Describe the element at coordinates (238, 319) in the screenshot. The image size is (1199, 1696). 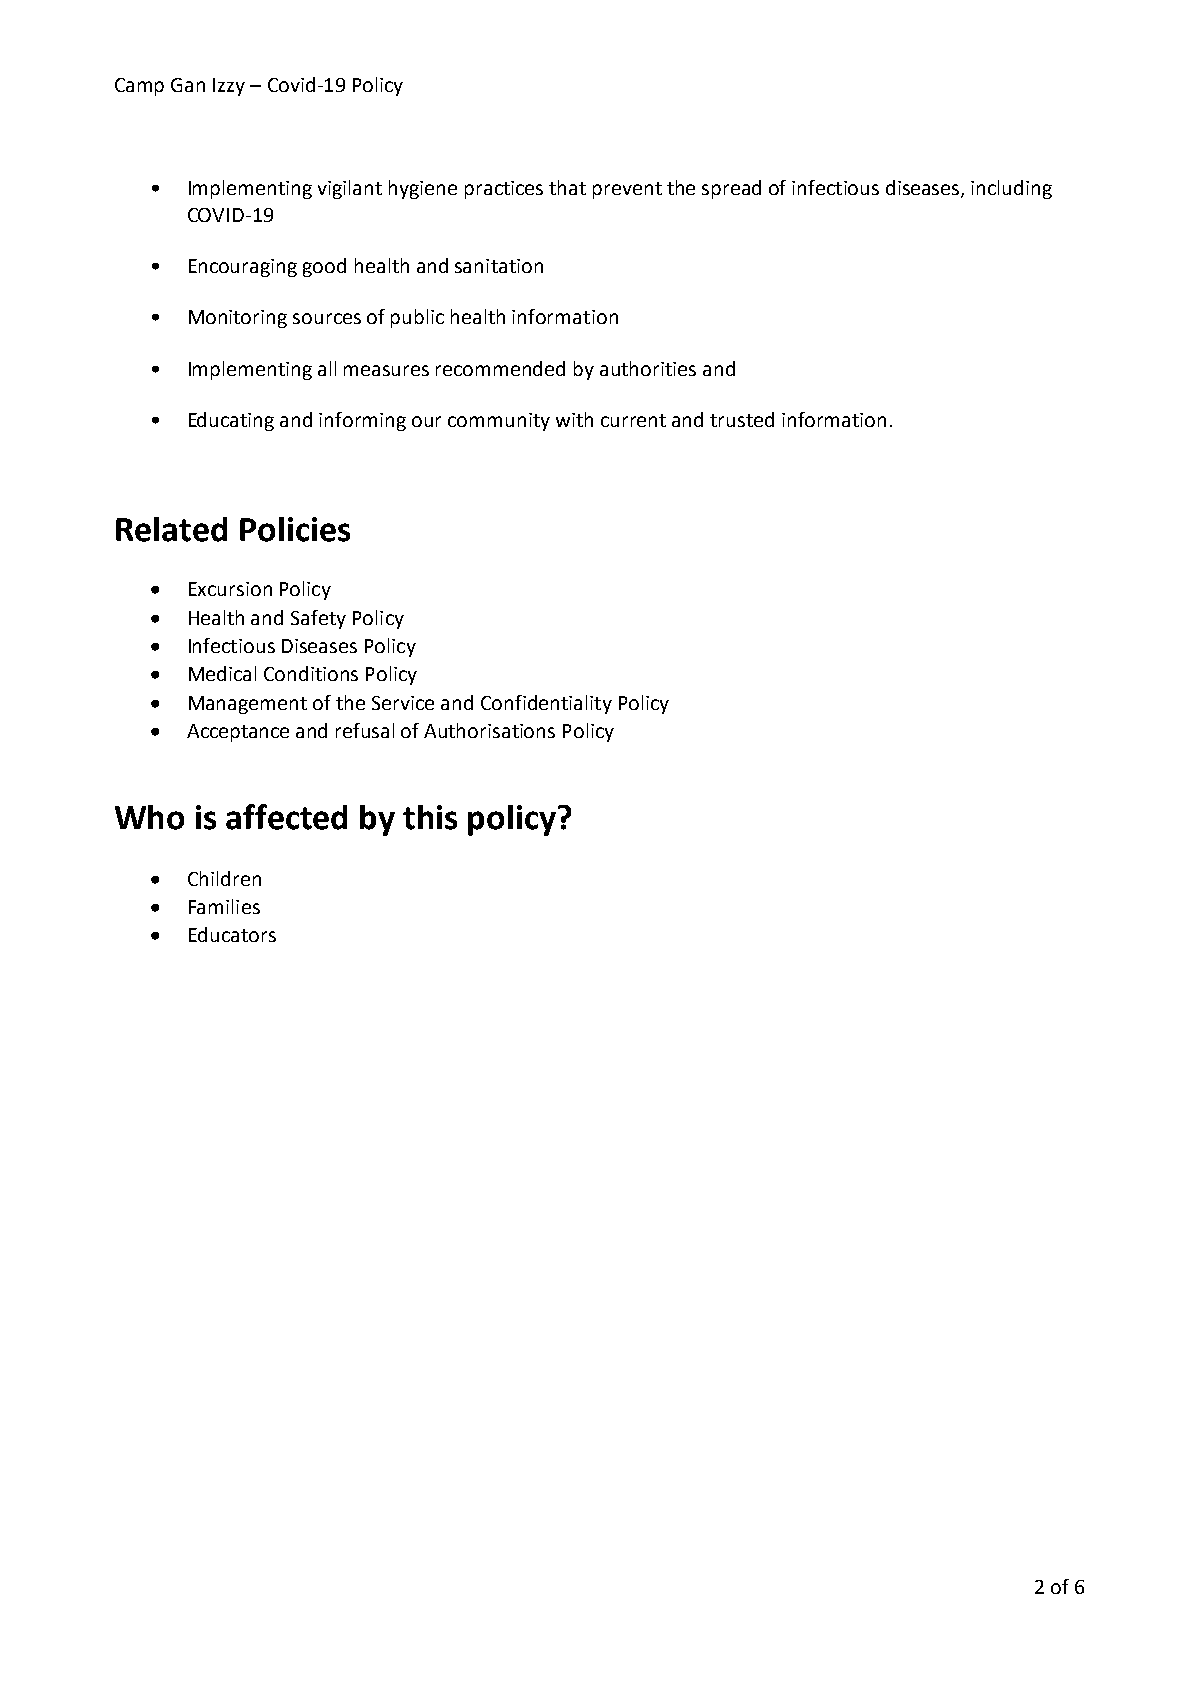
I see `Monitoring` at that location.
